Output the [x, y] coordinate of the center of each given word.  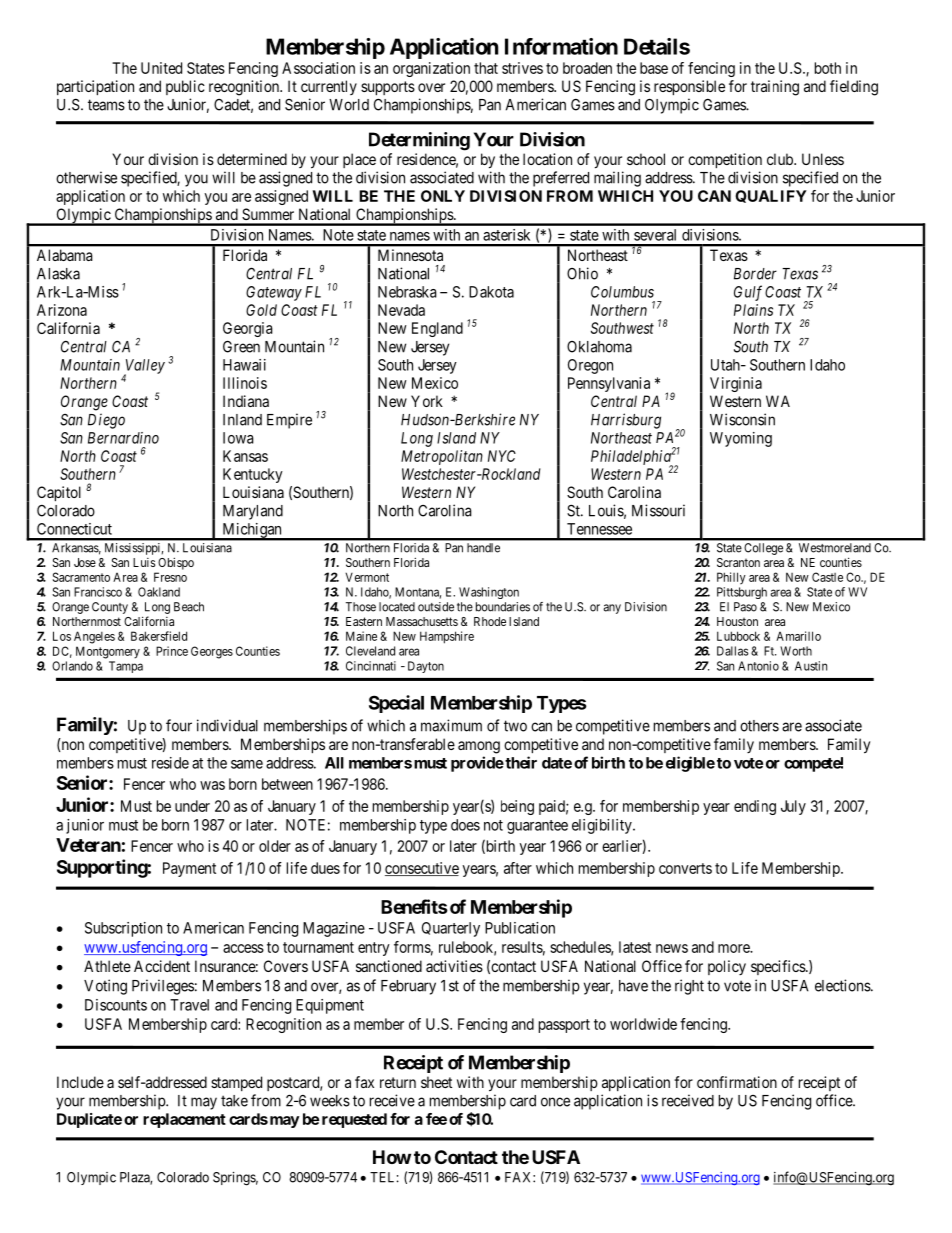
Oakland [159, 592]
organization [431, 69]
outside [436, 607]
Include [80, 1082]
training [775, 88]
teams [106, 105]
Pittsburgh [742, 593]
